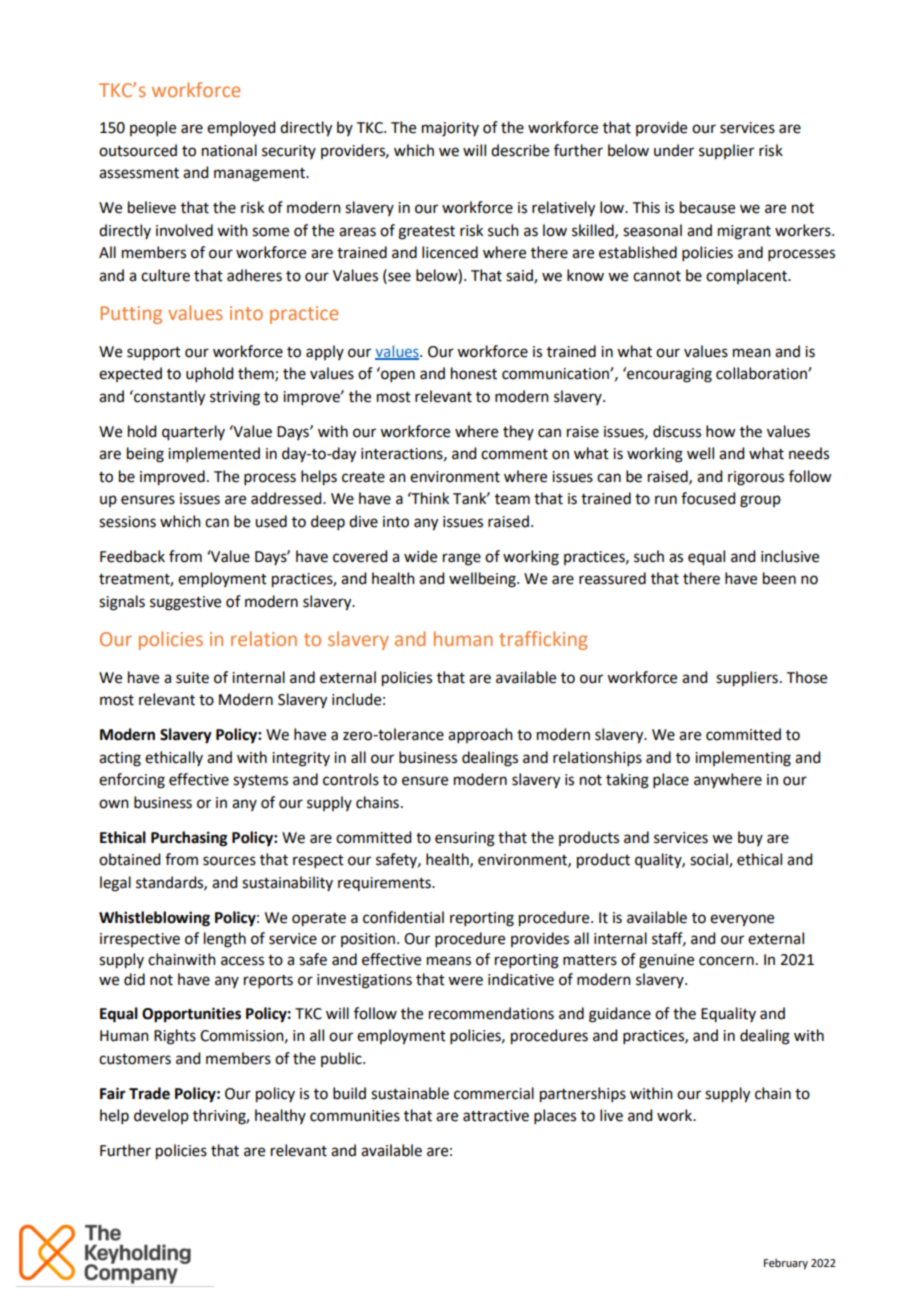  I want to click on social, so click(710, 860).
